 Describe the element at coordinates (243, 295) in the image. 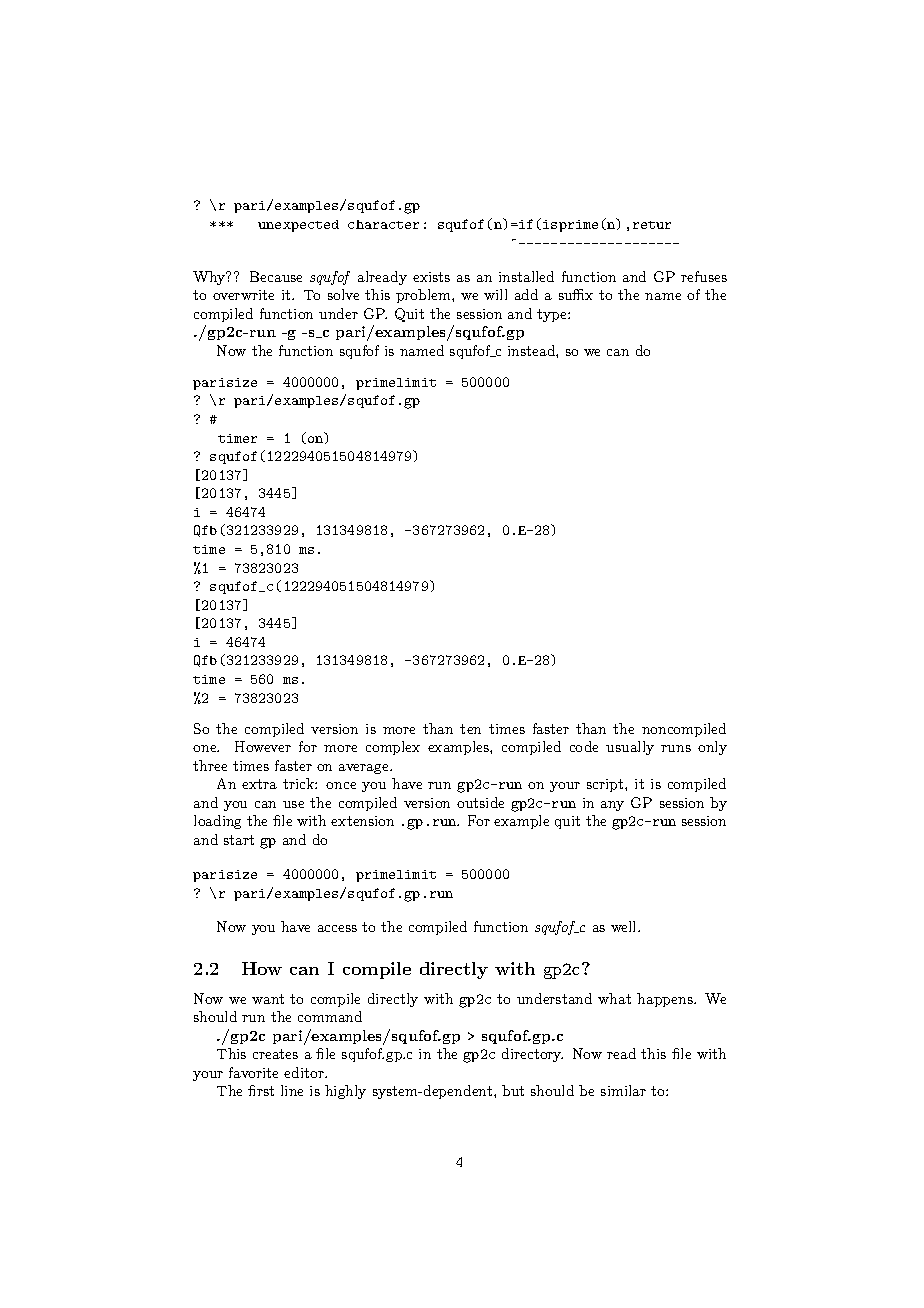

I see `overwrite` at that location.
